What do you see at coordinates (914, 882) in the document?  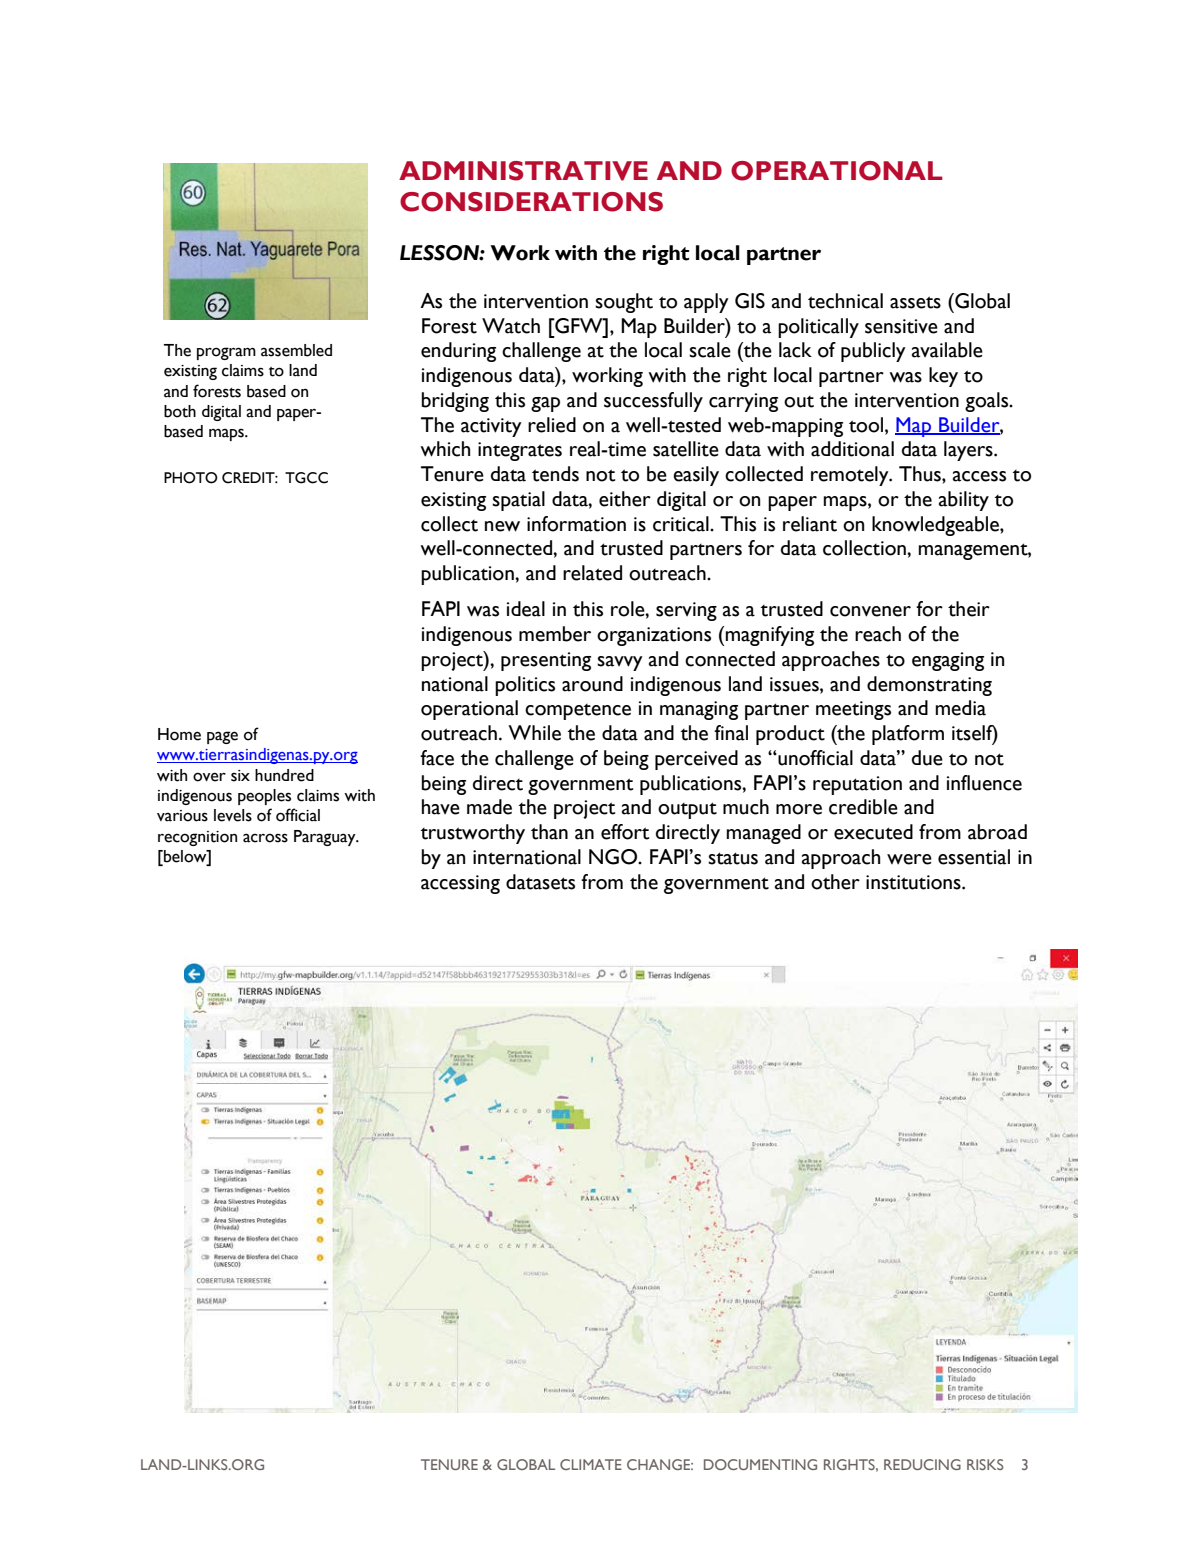 I see `institutions` at bounding box center [914, 882].
